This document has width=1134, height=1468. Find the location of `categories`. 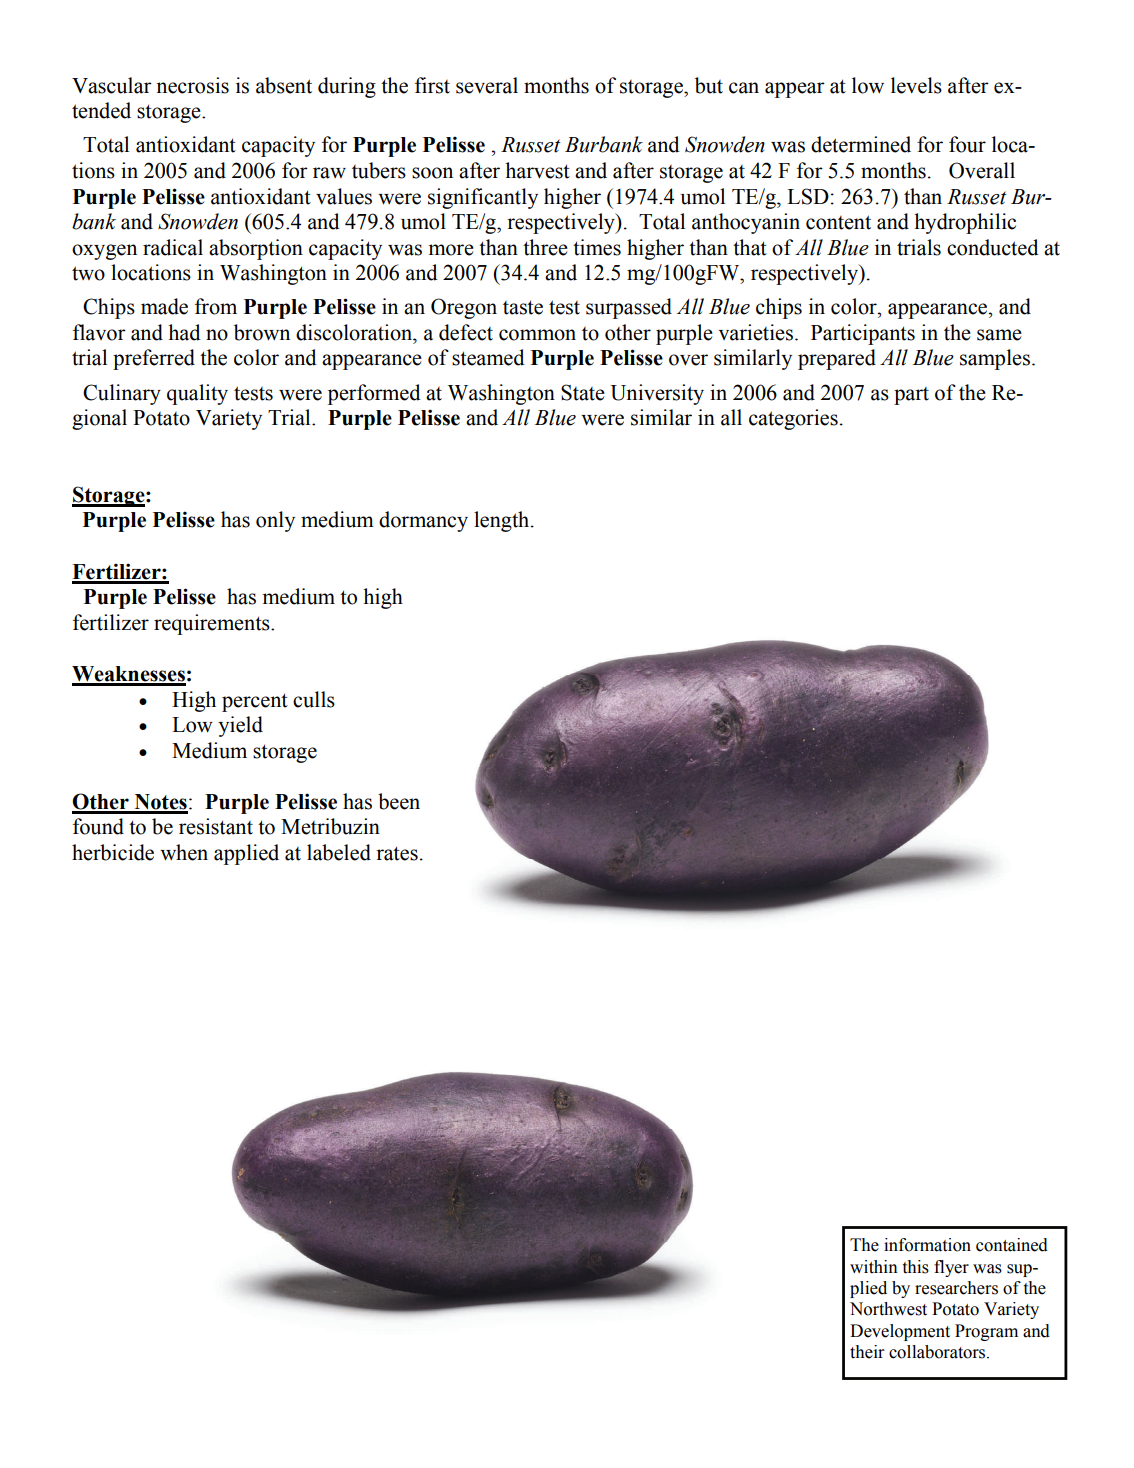

categories is located at coordinates (793, 419).
